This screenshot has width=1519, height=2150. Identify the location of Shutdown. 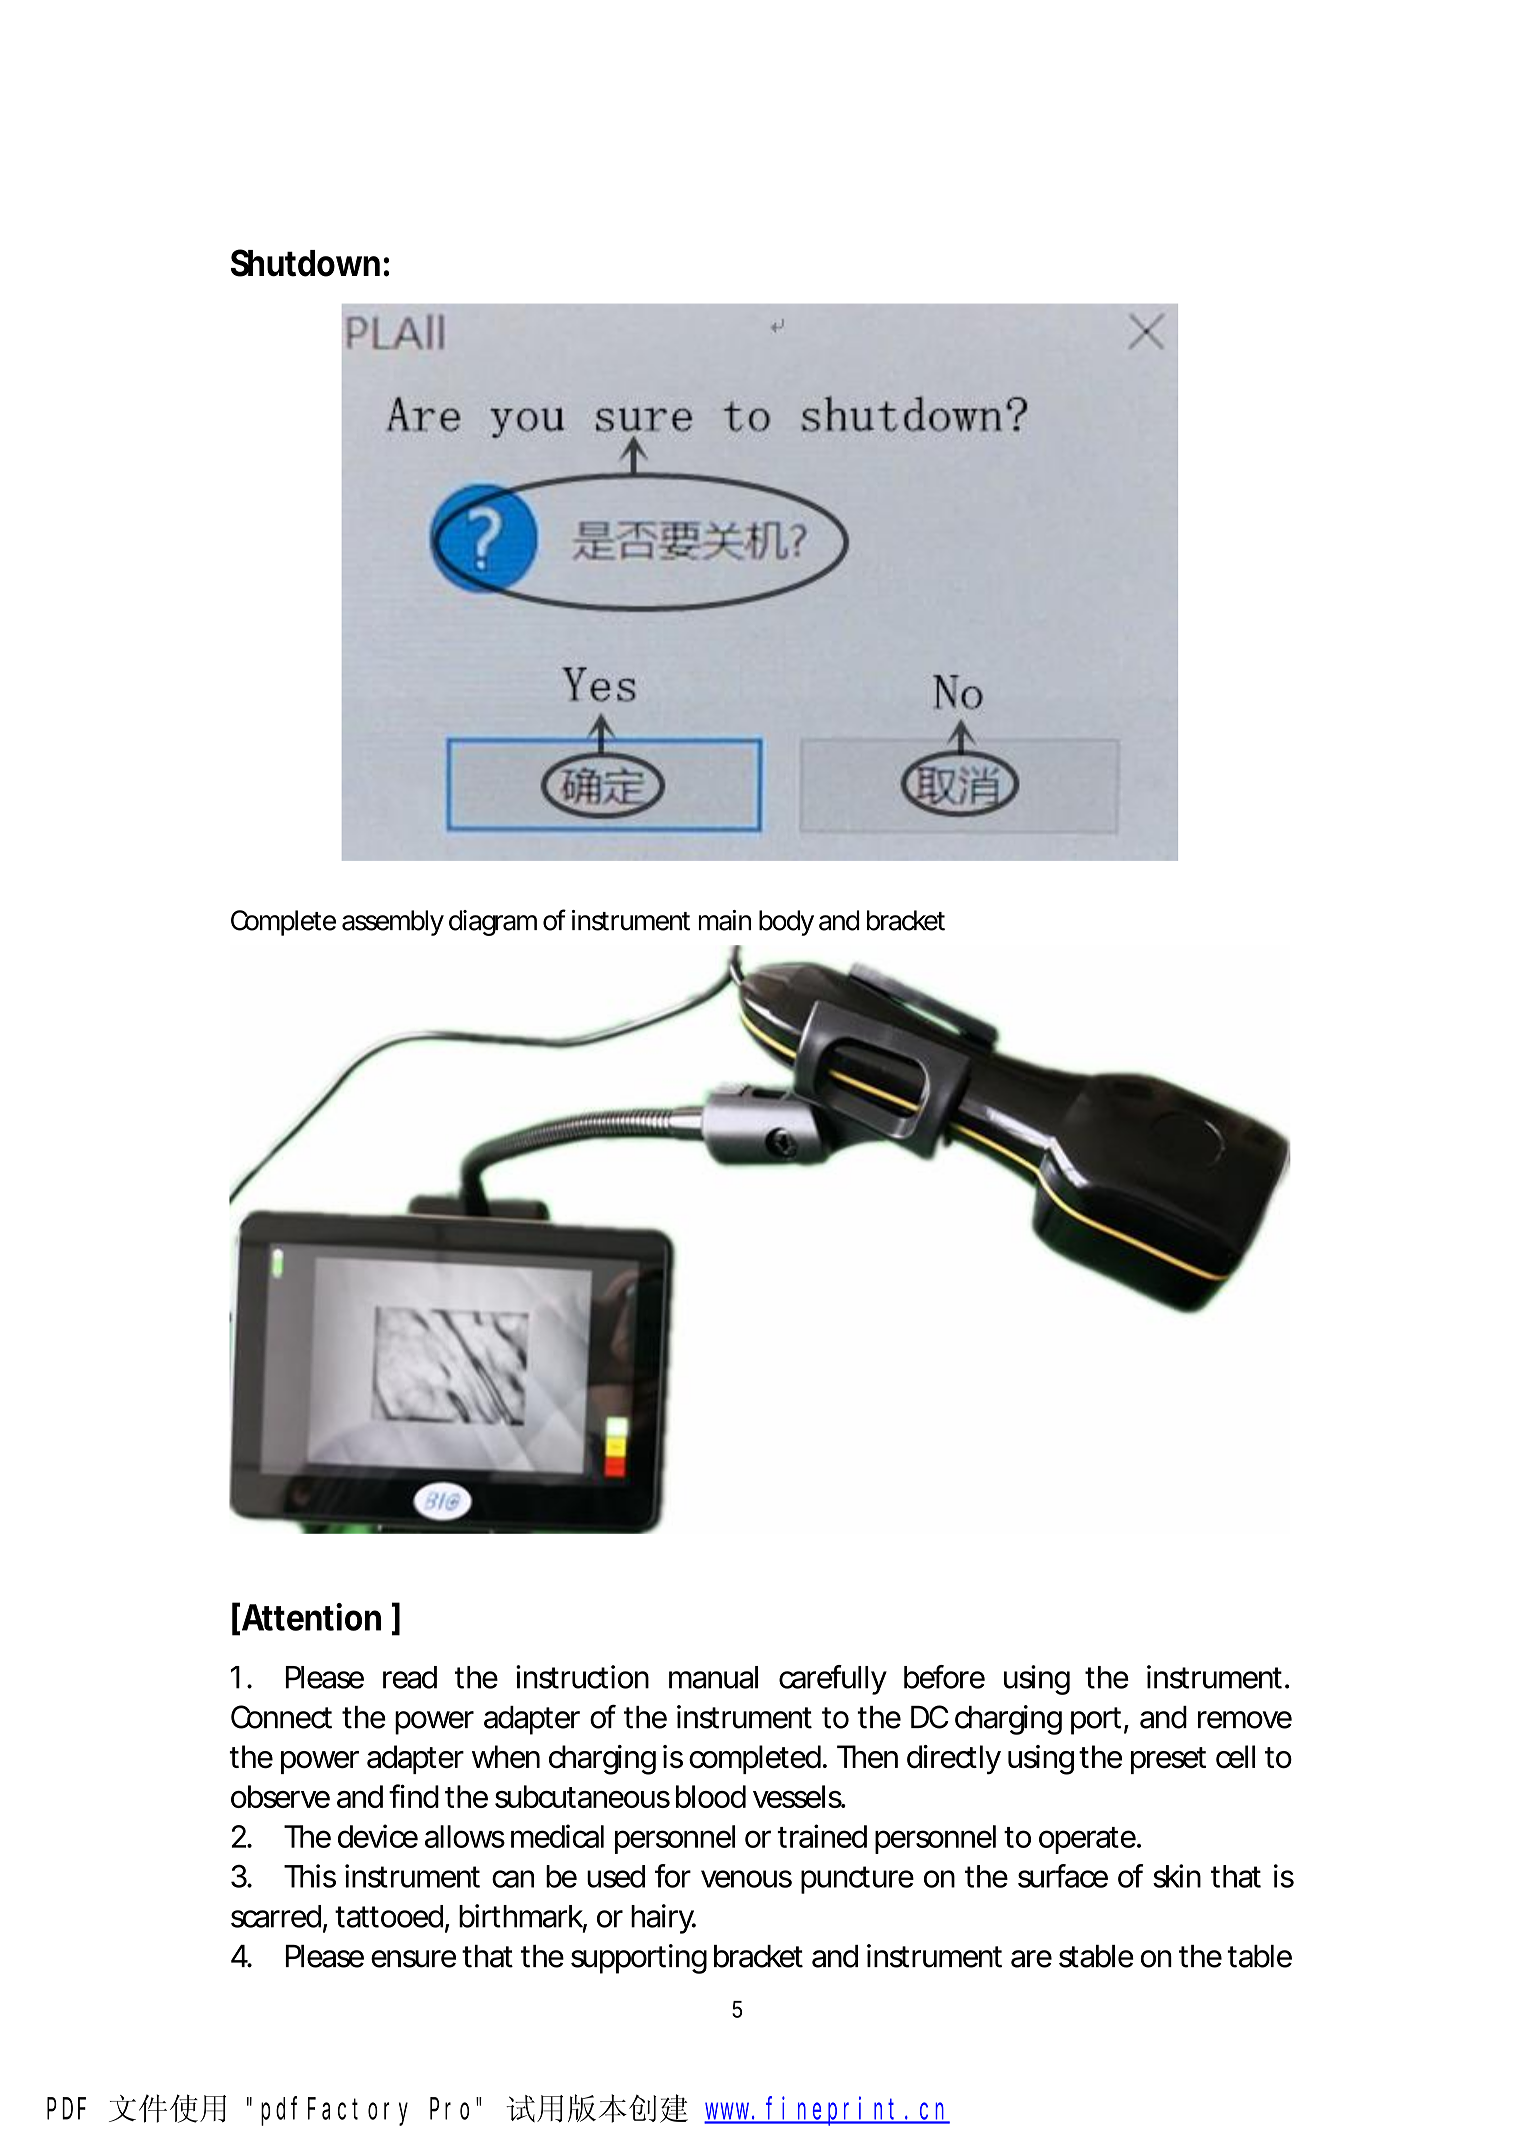
(305, 263).
